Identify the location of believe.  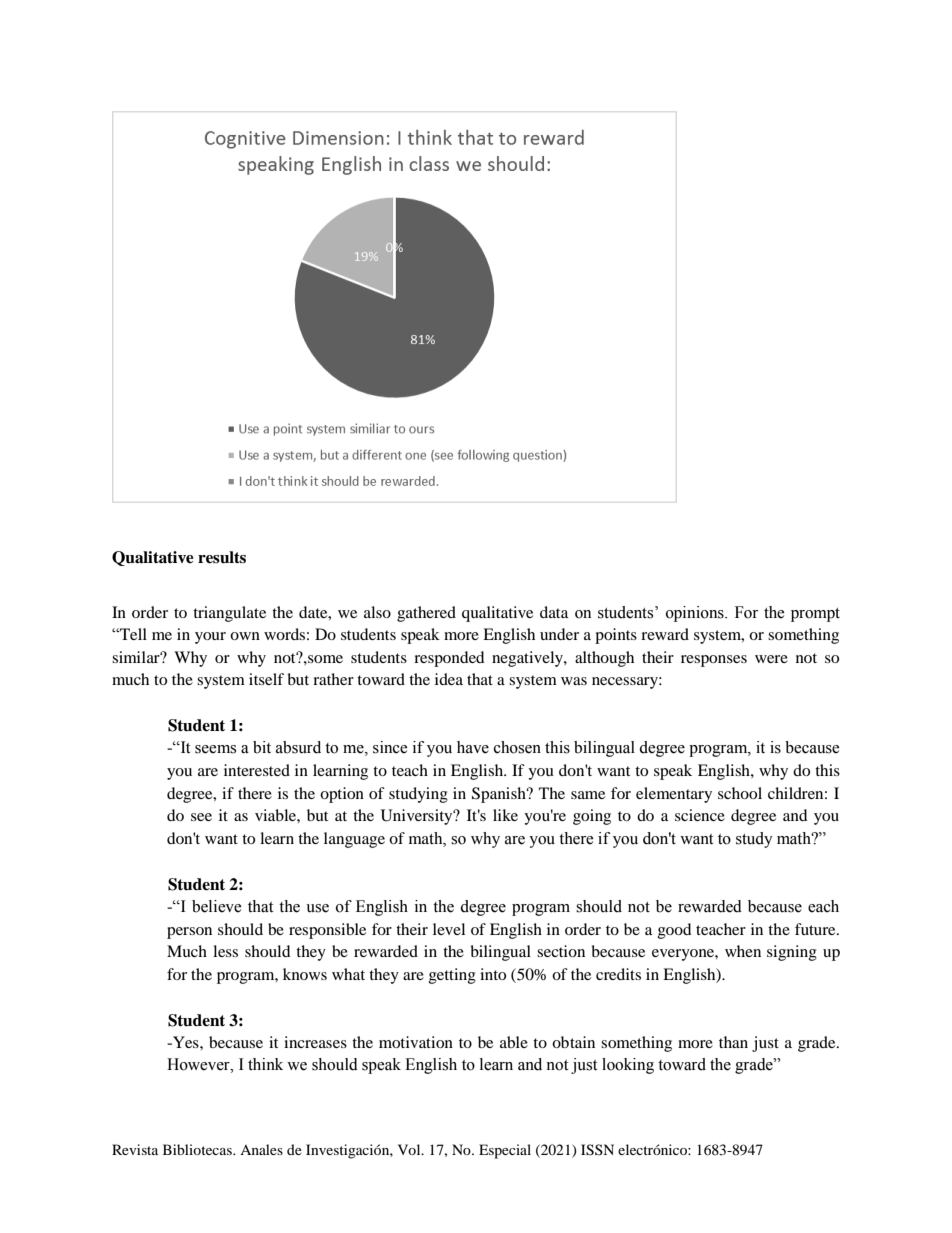
(217, 906).
